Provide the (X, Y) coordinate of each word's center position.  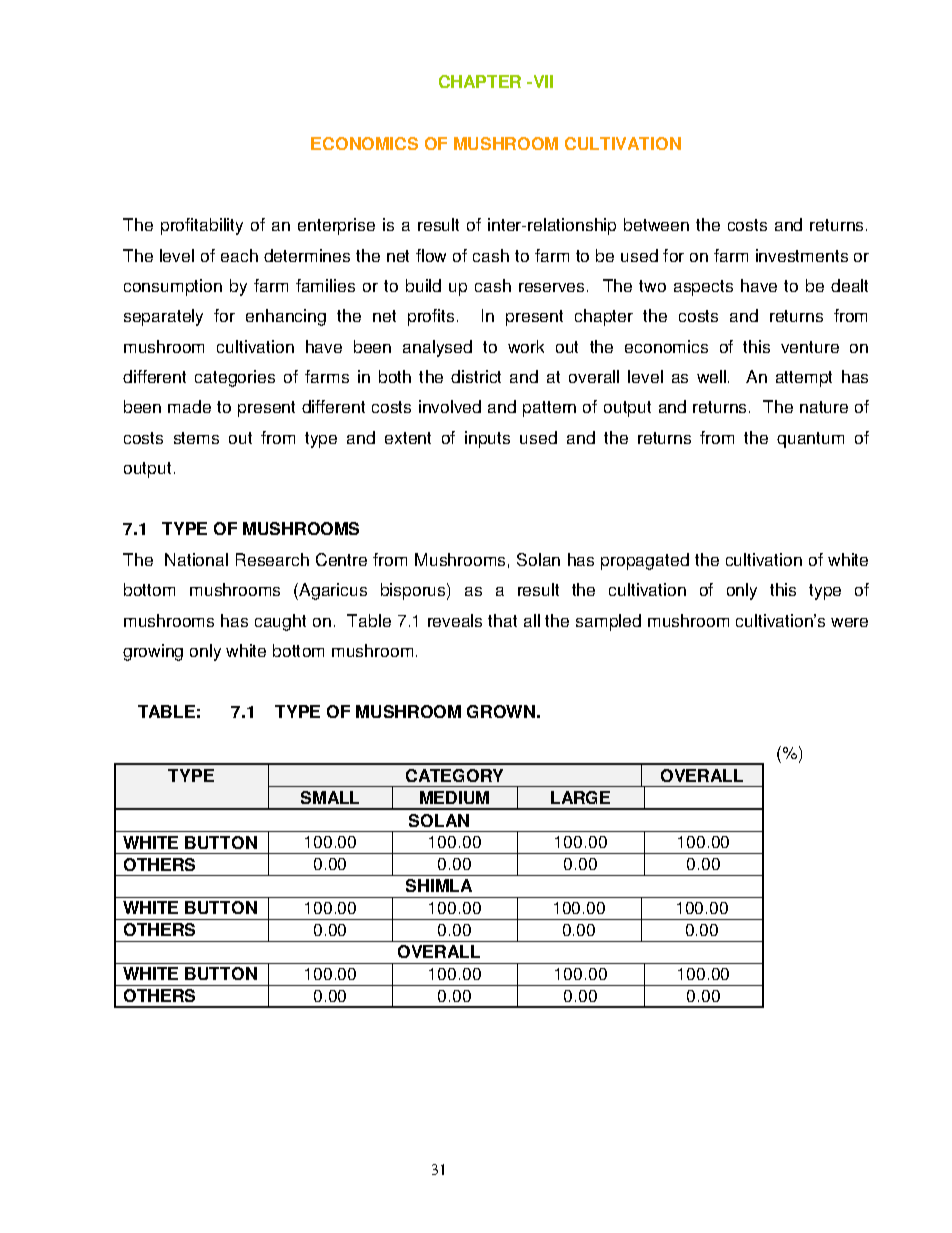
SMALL (330, 797)
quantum (810, 440)
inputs (487, 439)
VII (542, 81)
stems (196, 438)
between (656, 224)
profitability (202, 226)
